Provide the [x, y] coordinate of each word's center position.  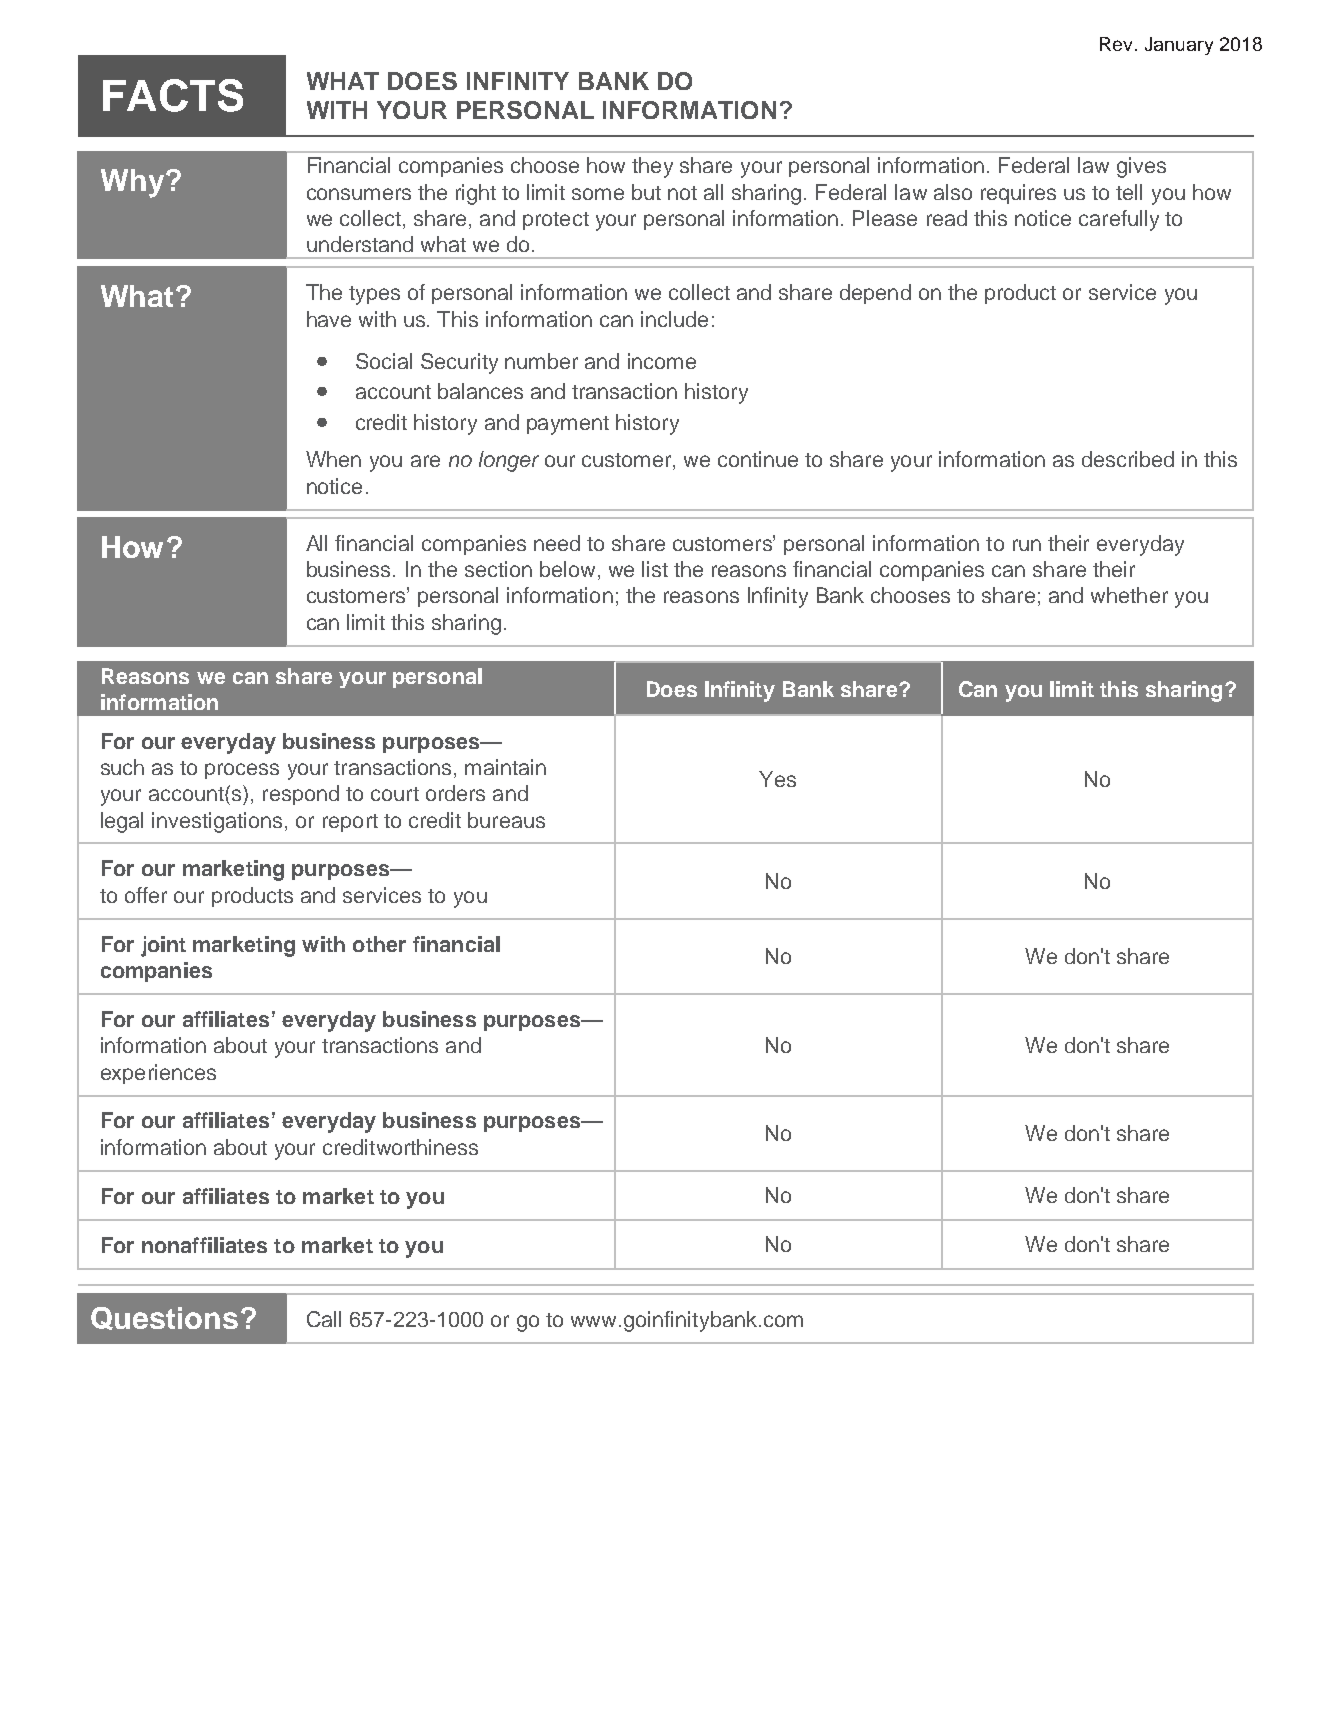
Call [324, 1319]
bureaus [506, 820]
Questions [164, 1318]
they [652, 167]
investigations [217, 822]
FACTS [173, 95]
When [333, 459]
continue [758, 459]
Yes [777, 779]
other [379, 944]
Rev [1116, 44]
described [1128, 459]
